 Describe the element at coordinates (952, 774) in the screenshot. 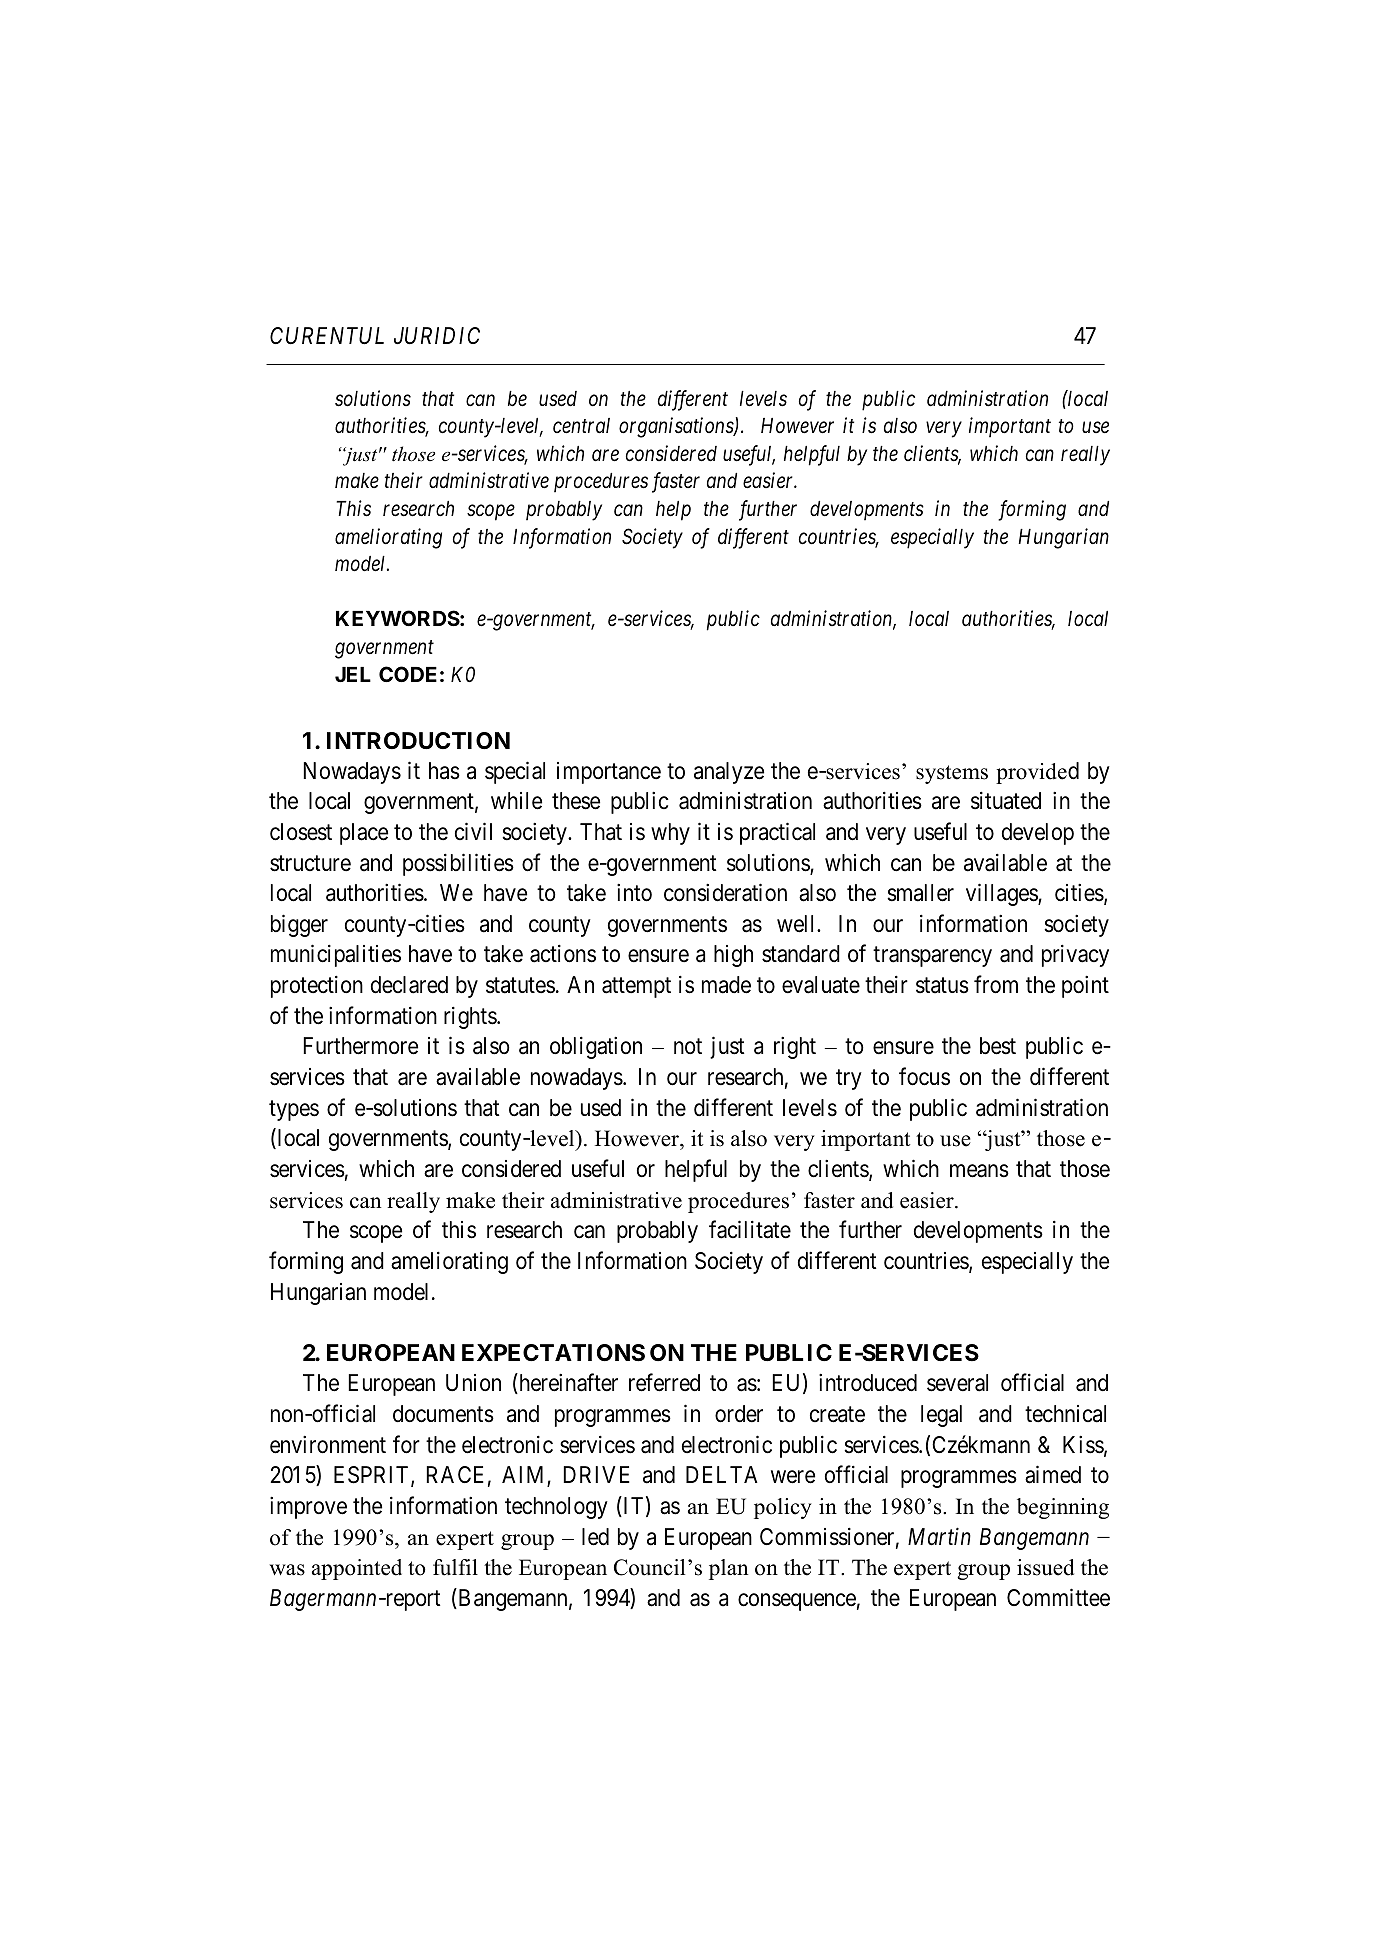

I see `systems` at that location.
